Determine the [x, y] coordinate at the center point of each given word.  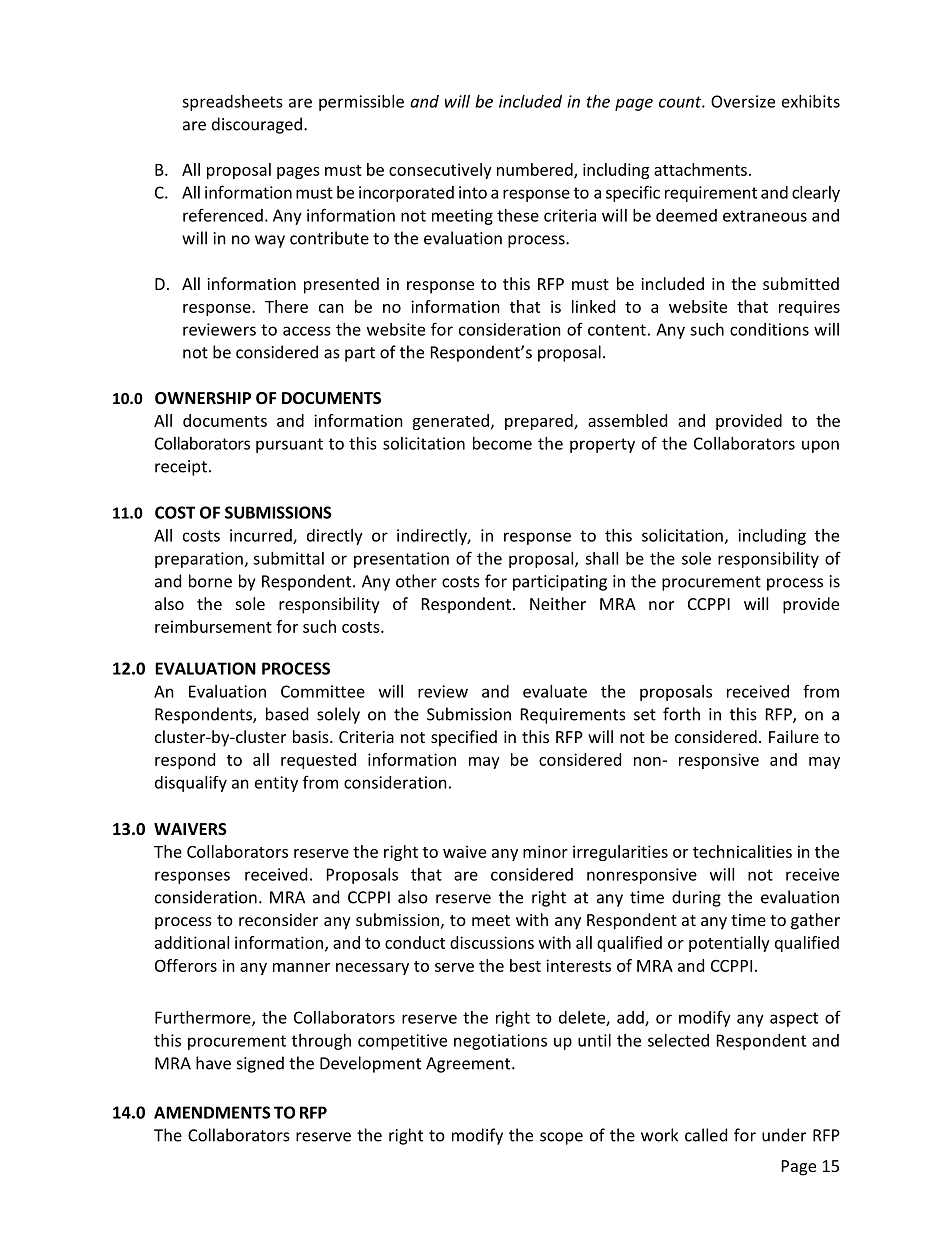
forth [681, 714]
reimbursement [213, 626]
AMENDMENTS [212, 1112]
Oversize [743, 101]
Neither [558, 603]
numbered [536, 170]
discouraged [257, 125]
